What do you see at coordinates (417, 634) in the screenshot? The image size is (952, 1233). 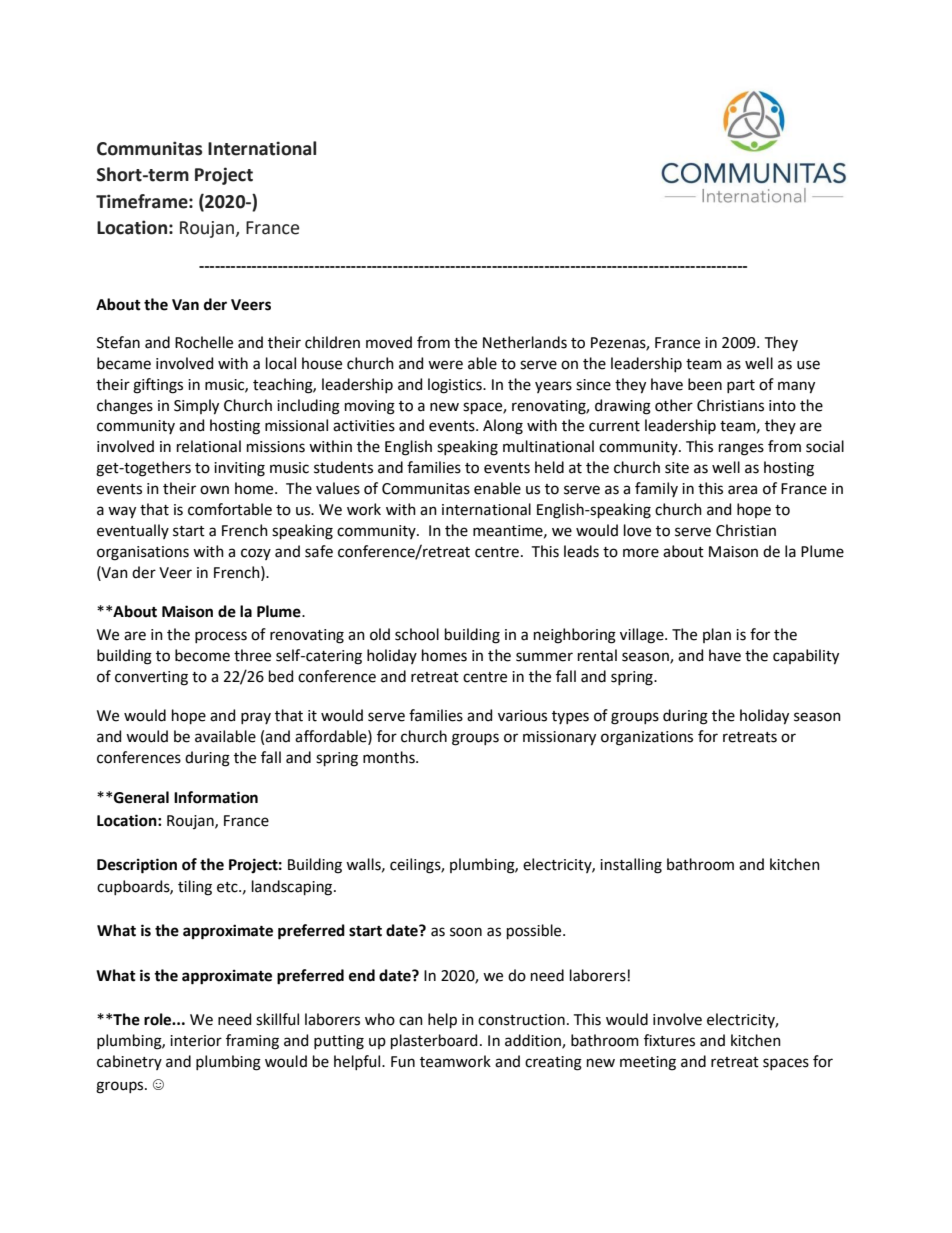 I see `school` at bounding box center [417, 634].
